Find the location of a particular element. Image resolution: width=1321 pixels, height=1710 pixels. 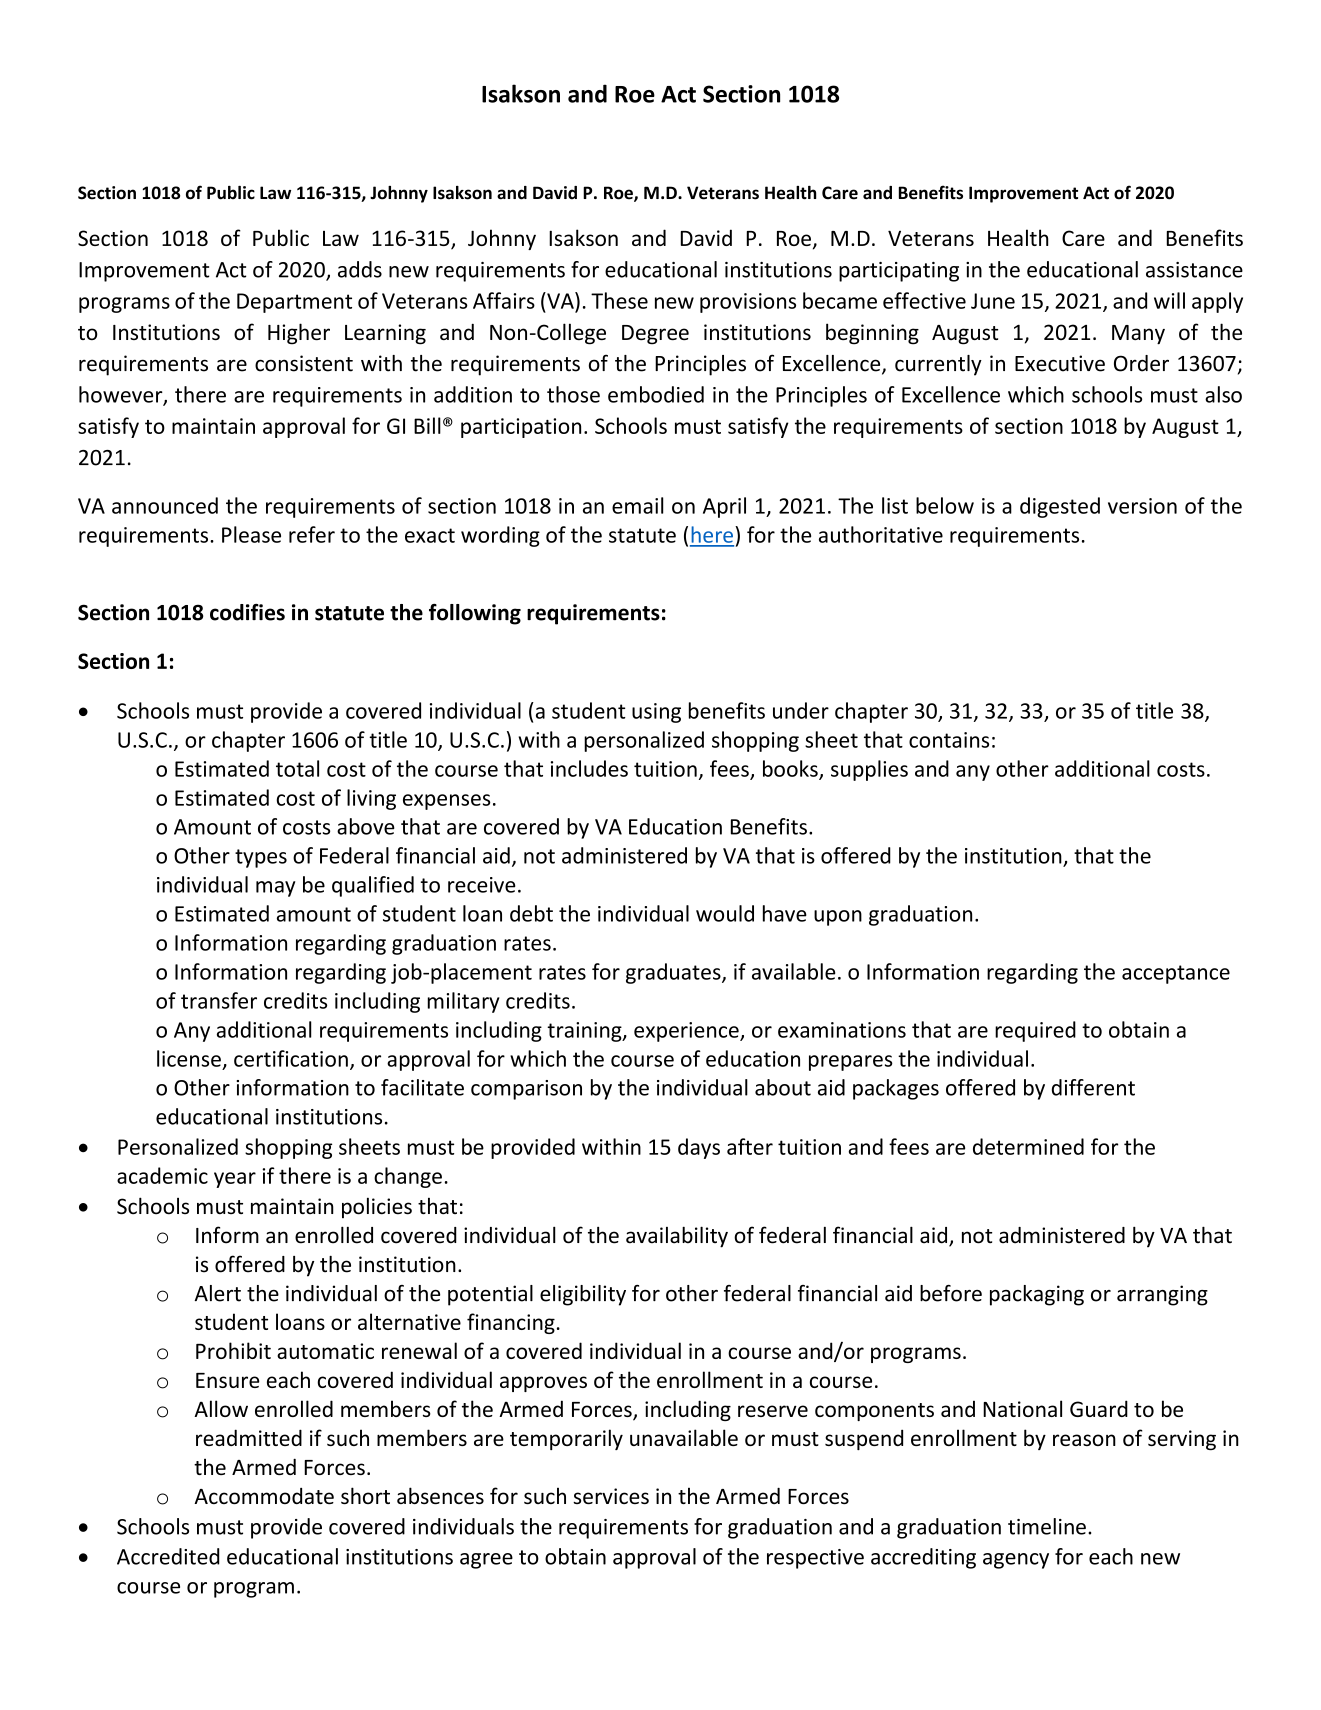

Department is located at coordinates (294, 303).
